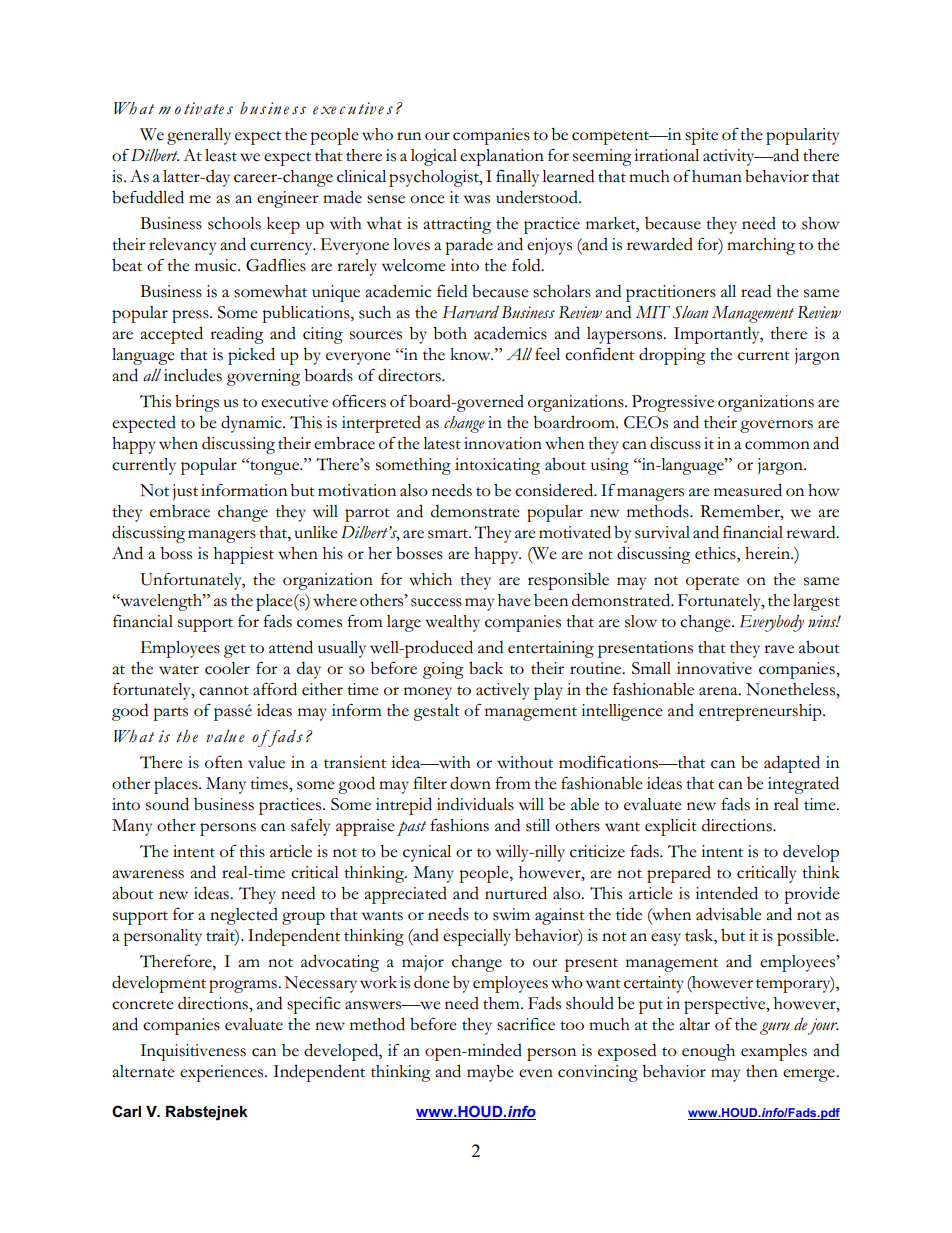 This page has width=952, height=1233. Describe the element at coordinates (776, 426) in the page. I see `governors` at that location.
